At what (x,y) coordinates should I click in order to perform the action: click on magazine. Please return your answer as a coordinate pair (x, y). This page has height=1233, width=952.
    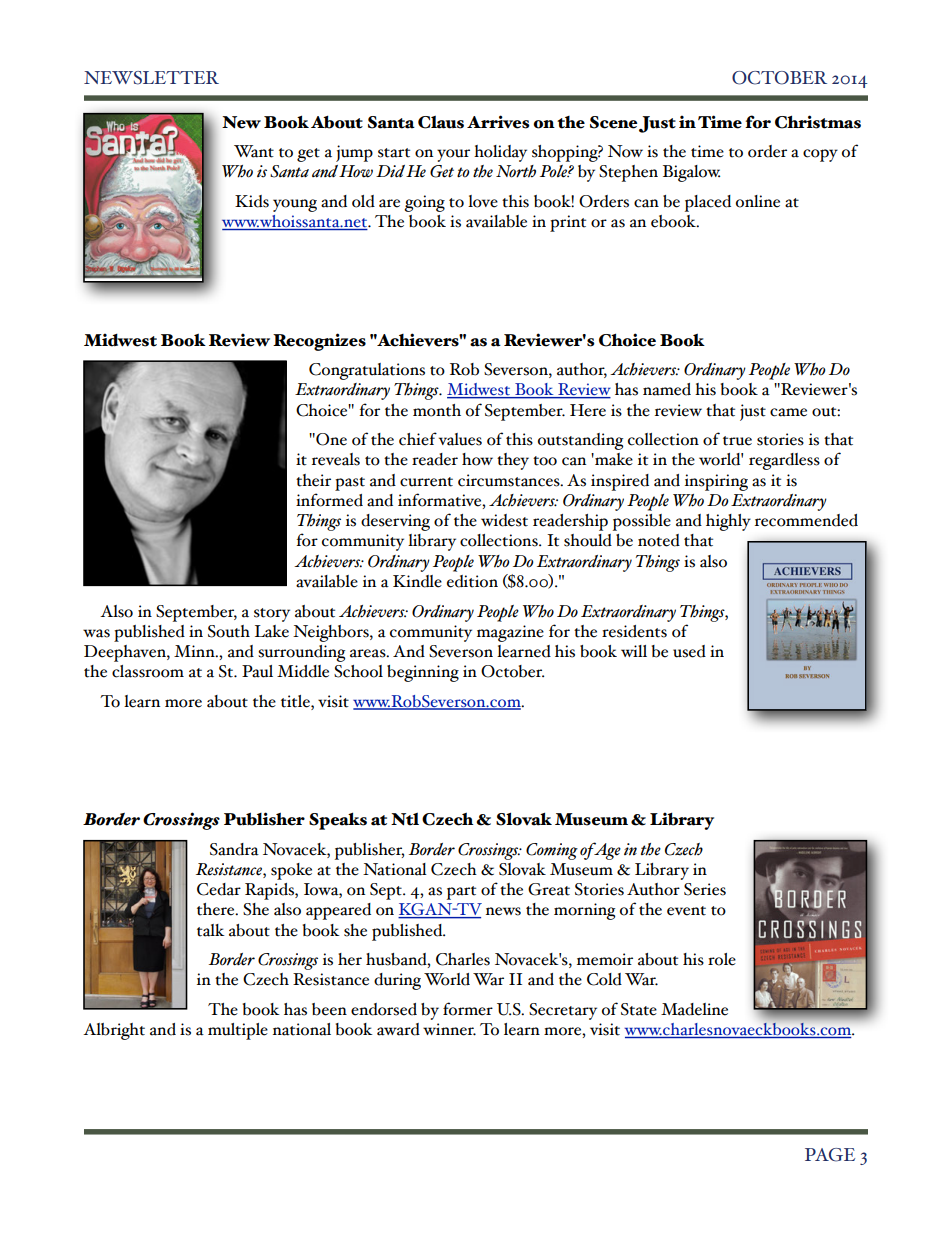
    Looking at the image, I should click on (510, 633).
